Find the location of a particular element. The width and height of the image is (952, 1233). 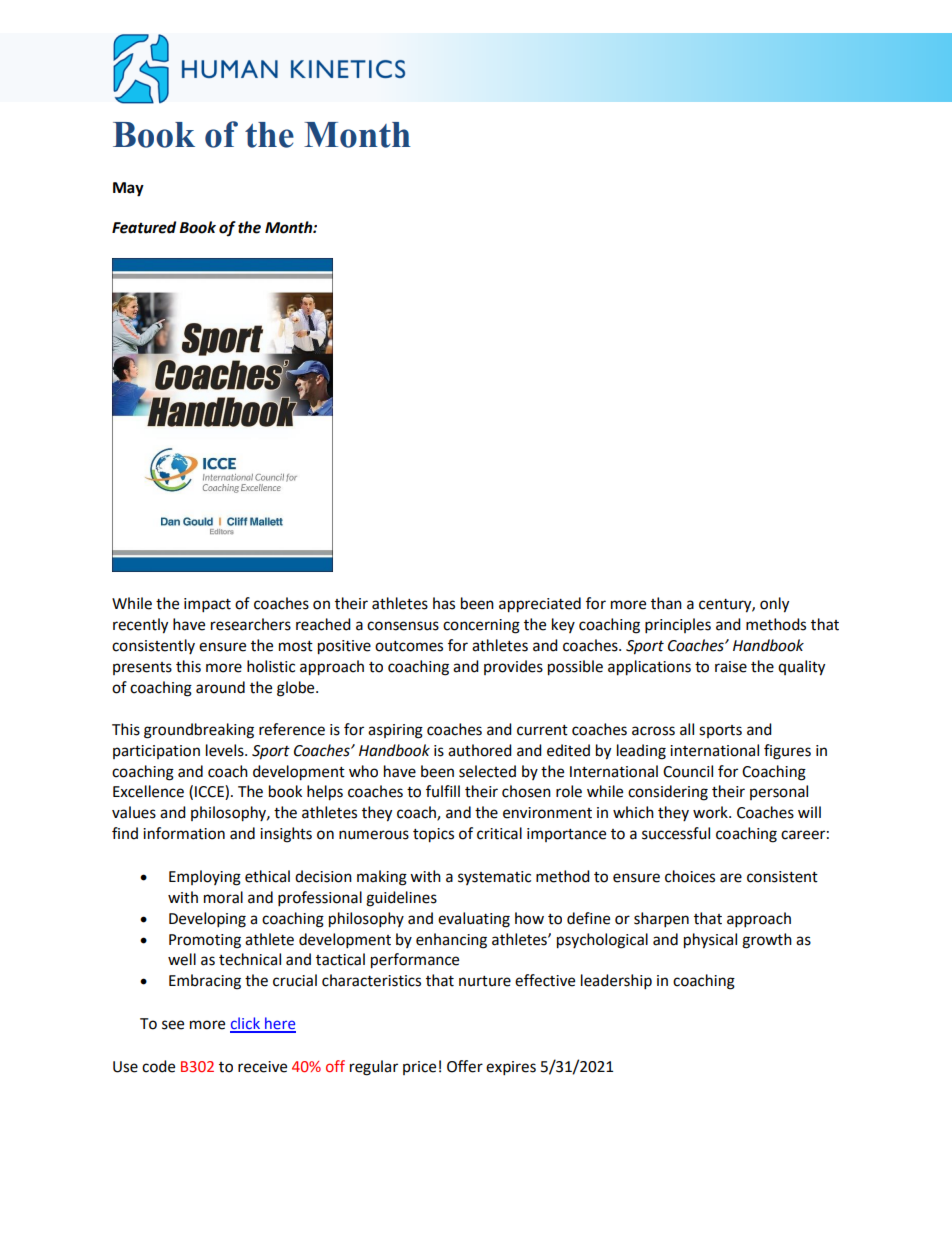

Offer is located at coordinates (465, 1066).
